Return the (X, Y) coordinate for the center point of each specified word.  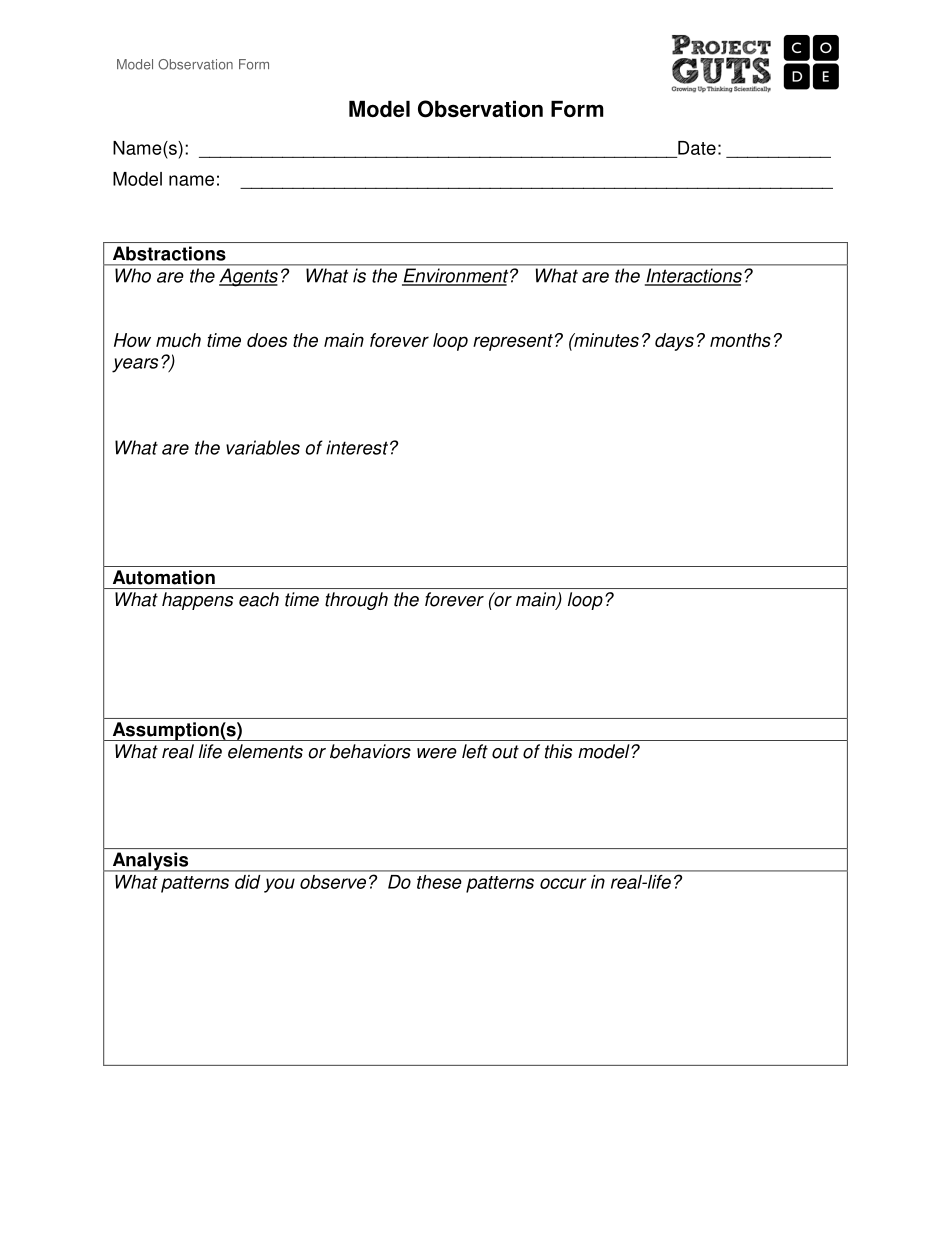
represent (513, 342)
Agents (248, 277)
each (259, 599)
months (740, 340)
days (674, 342)
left (475, 751)
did (247, 882)
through (356, 601)
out (505, 752)
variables (263, 447)
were (437, 753)
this (558, 751)
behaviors (370, 751)
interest (357, 447)
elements (265, 751)
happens (197, 601)
